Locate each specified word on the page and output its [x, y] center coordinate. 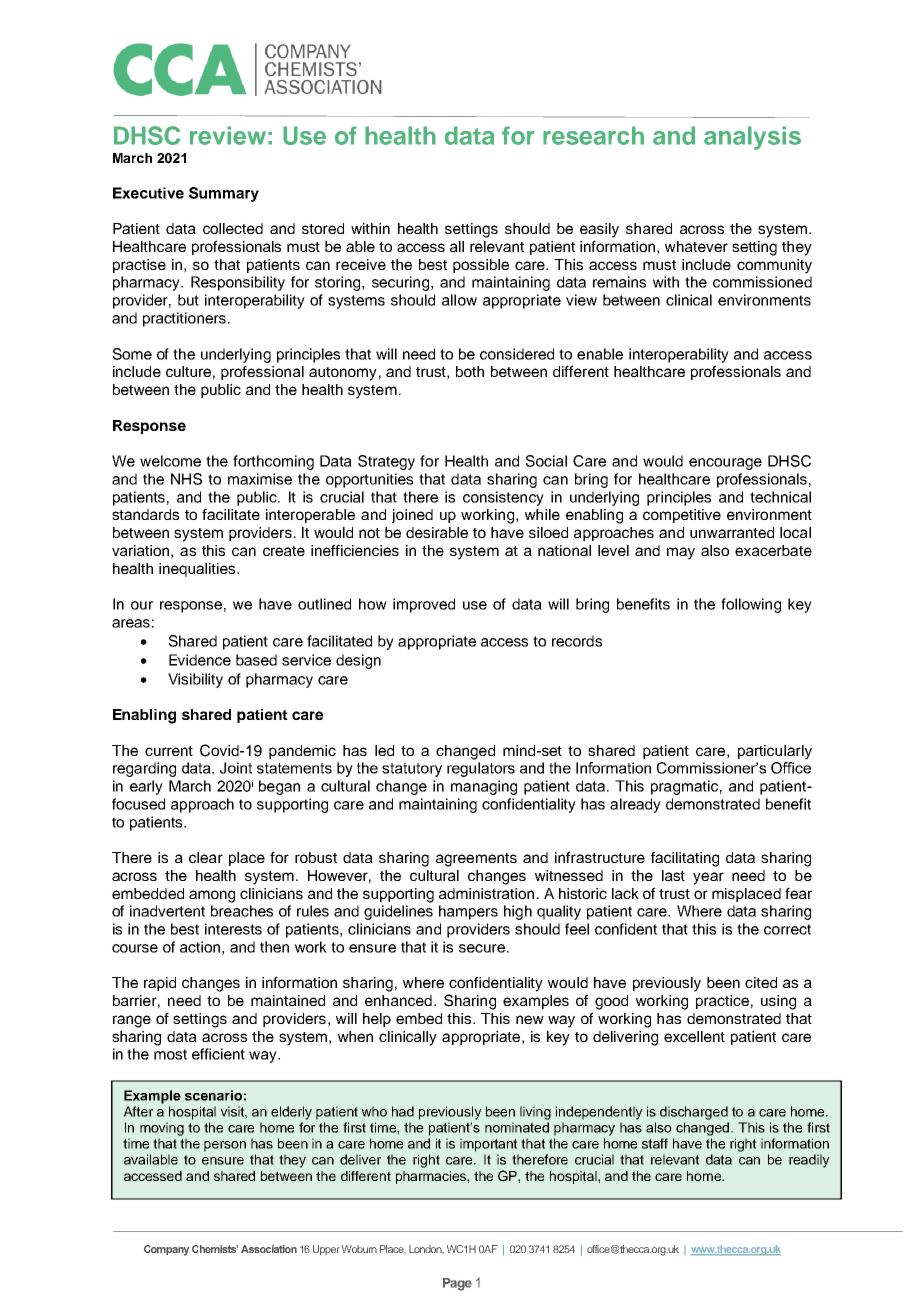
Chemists [215, 1249]
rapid [160, 984]
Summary [224, 194]
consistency [503, 498]
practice [722, 1002]
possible [481, 266]
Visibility [195, 680]
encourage [725, 464]
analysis [752, 138]
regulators [481, 769]
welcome [170, 461]
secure [482, 948]
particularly [775, 752]
